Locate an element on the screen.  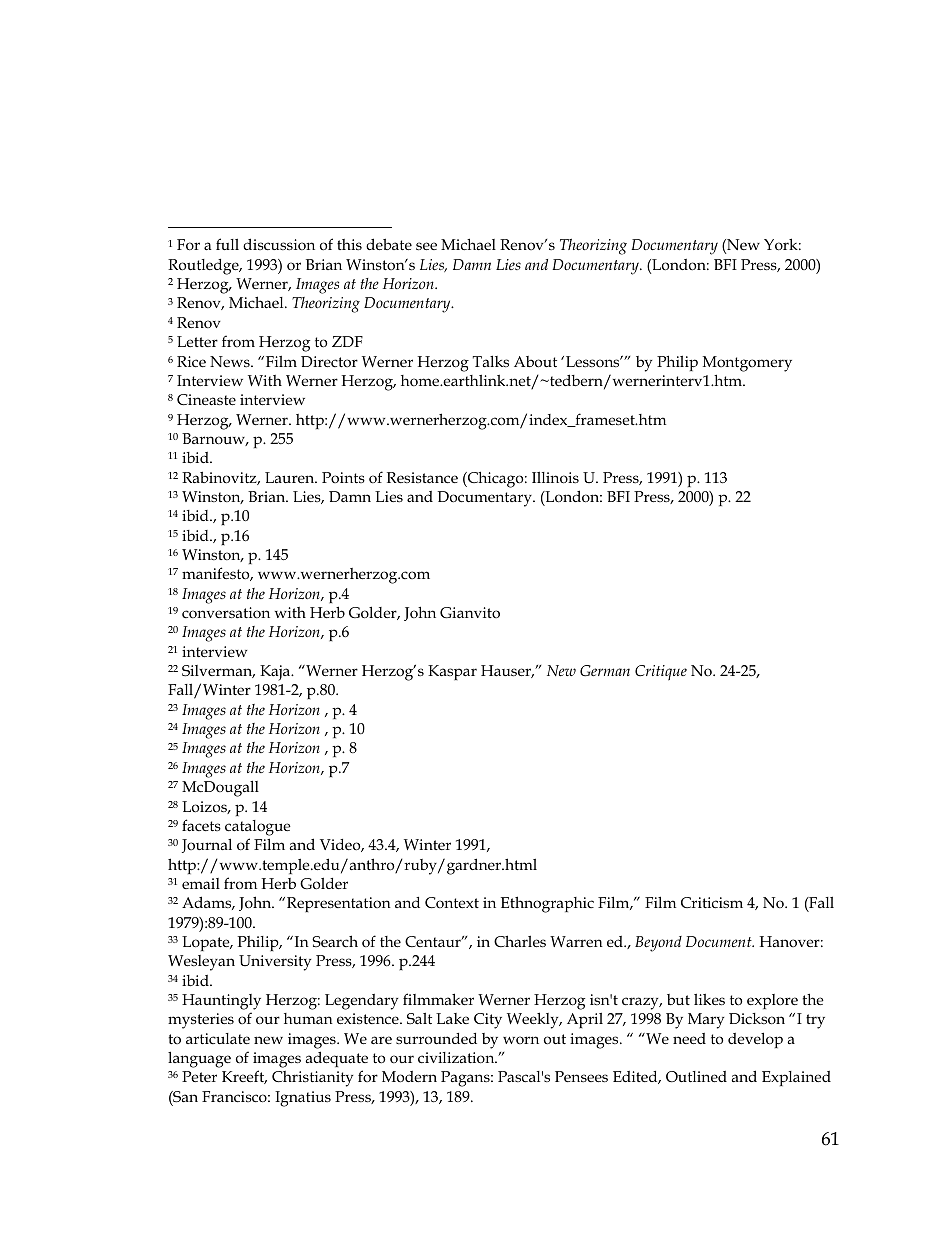
Kaja is located at coordinates (276, 673).
